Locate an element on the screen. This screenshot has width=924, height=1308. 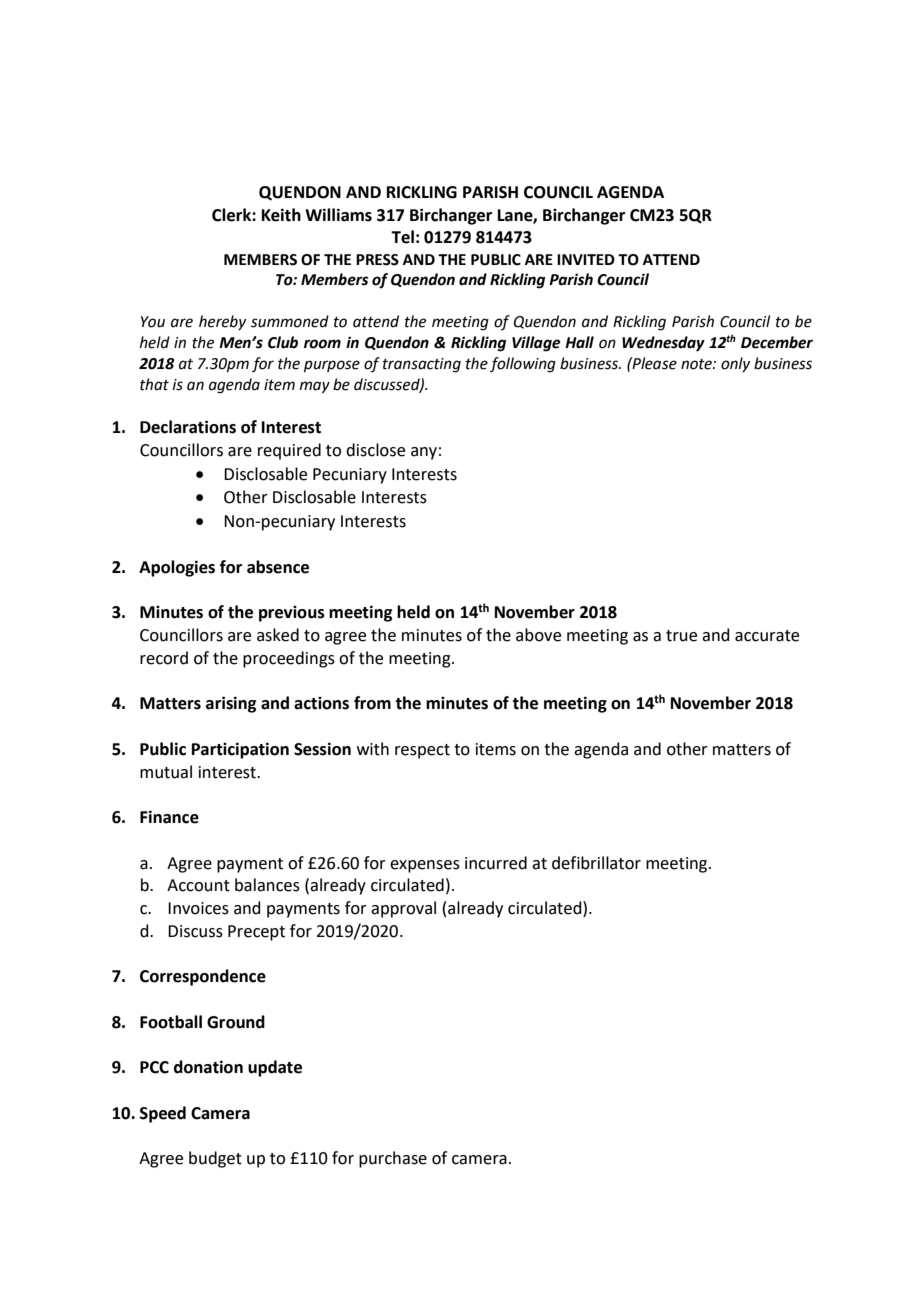
note is located at coordinates (697, 364).
